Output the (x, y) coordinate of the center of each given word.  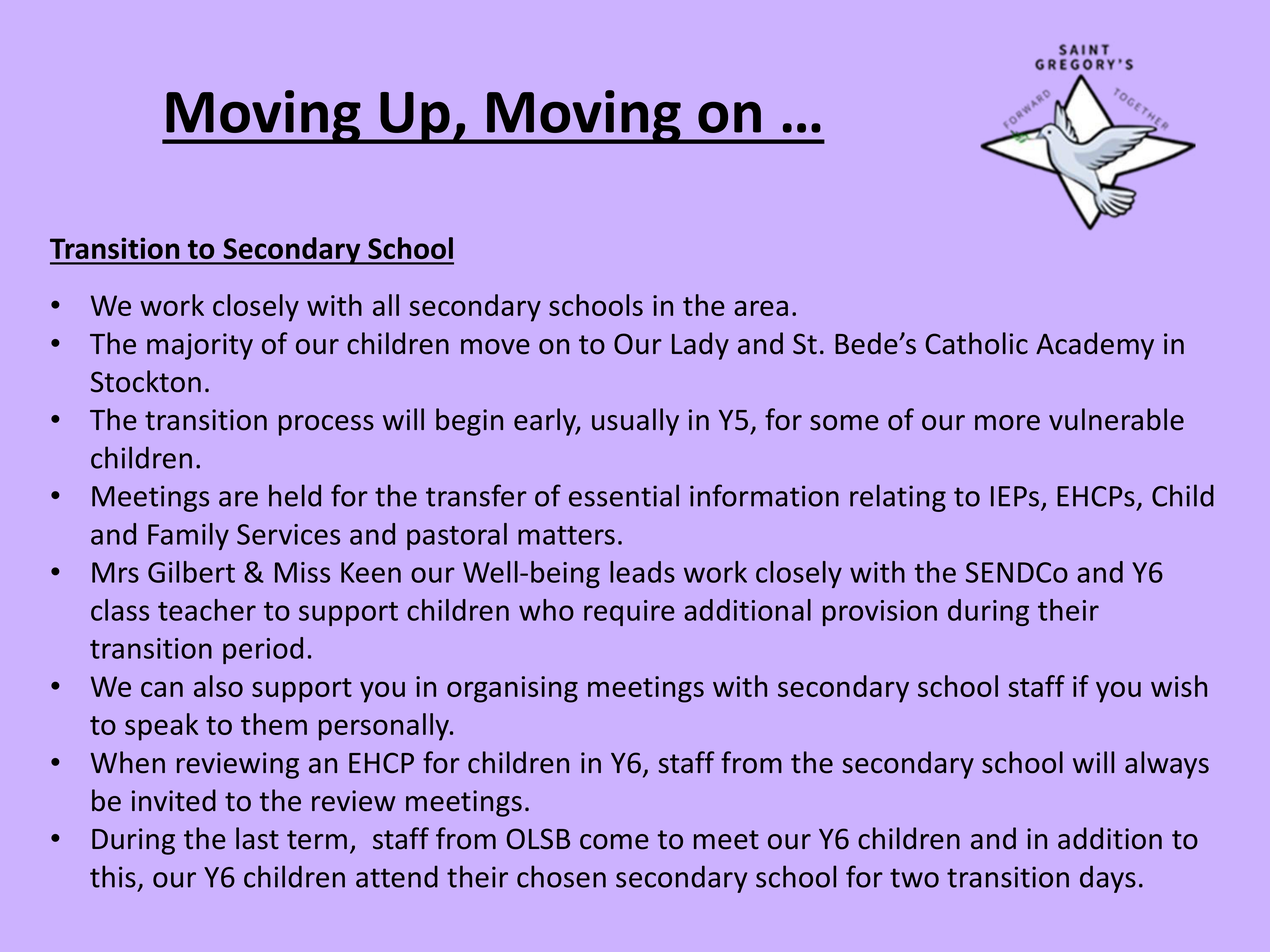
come (614, 842)
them (274, 724)
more (1007, 423)
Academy (1095, 346)
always (1167, 765)
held (295, 495)
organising (512, 689)
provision (880, 613)
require (629, 613)
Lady (700, 346)
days (1108, 879)
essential (624, 495)
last (257, 838)
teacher (207, 610)
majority (200, 346)
